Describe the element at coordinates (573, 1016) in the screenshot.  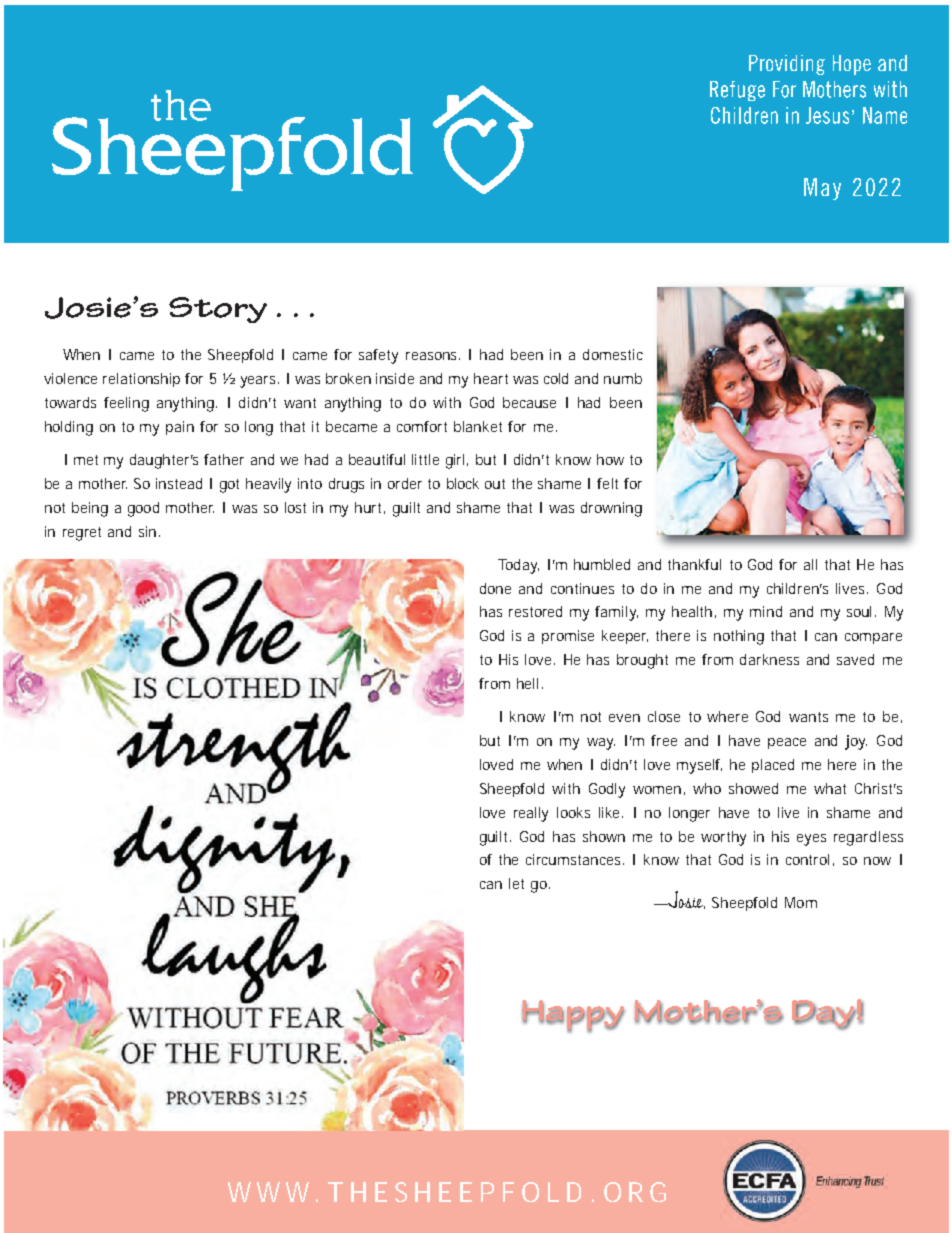
I see `Happy` at that location.
